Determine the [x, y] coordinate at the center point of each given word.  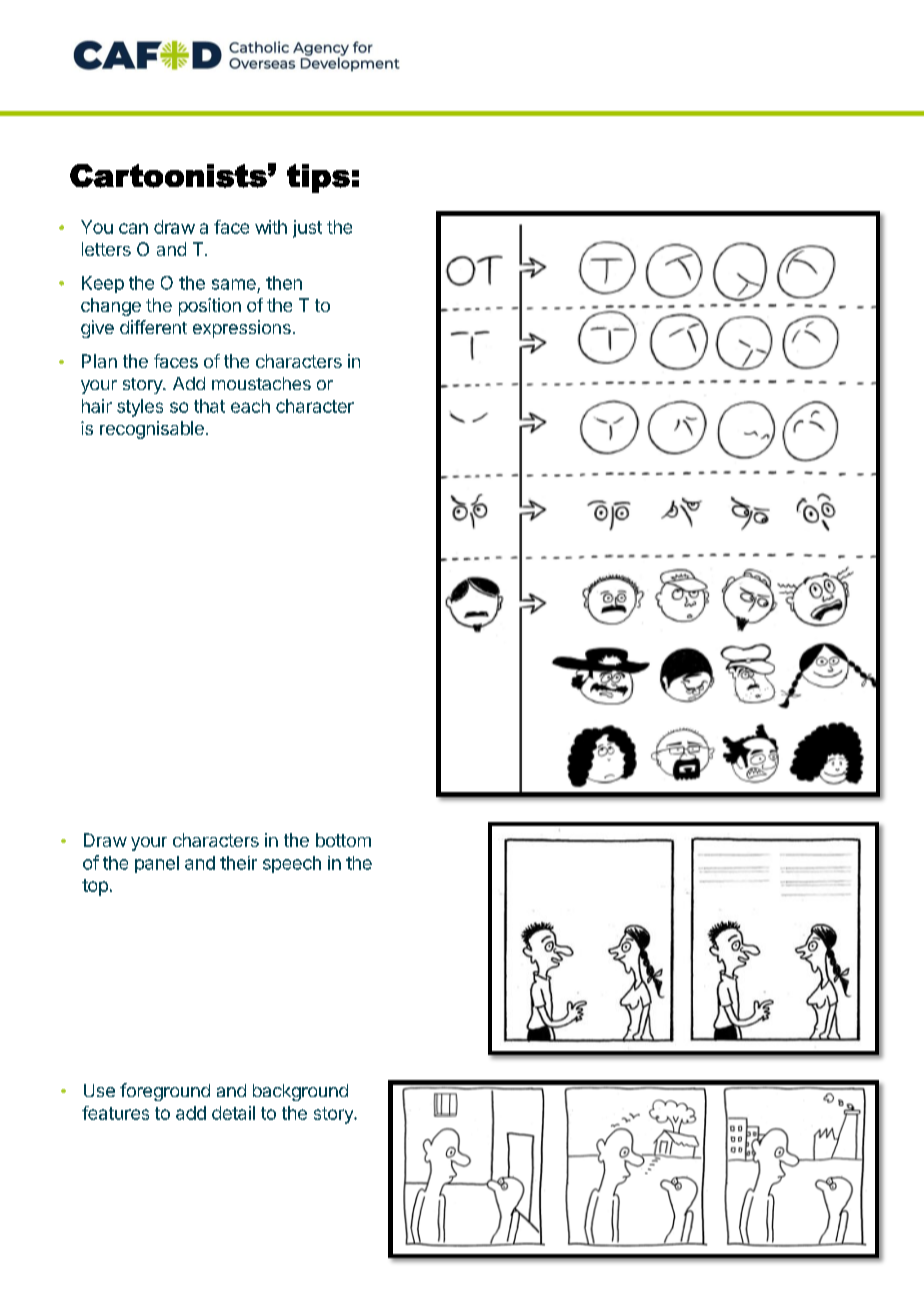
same [234, 284]
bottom [343, 840]
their [238, 863]
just [307, 229]
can [133, 228]
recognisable [152, 430]
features [115, 1113]
